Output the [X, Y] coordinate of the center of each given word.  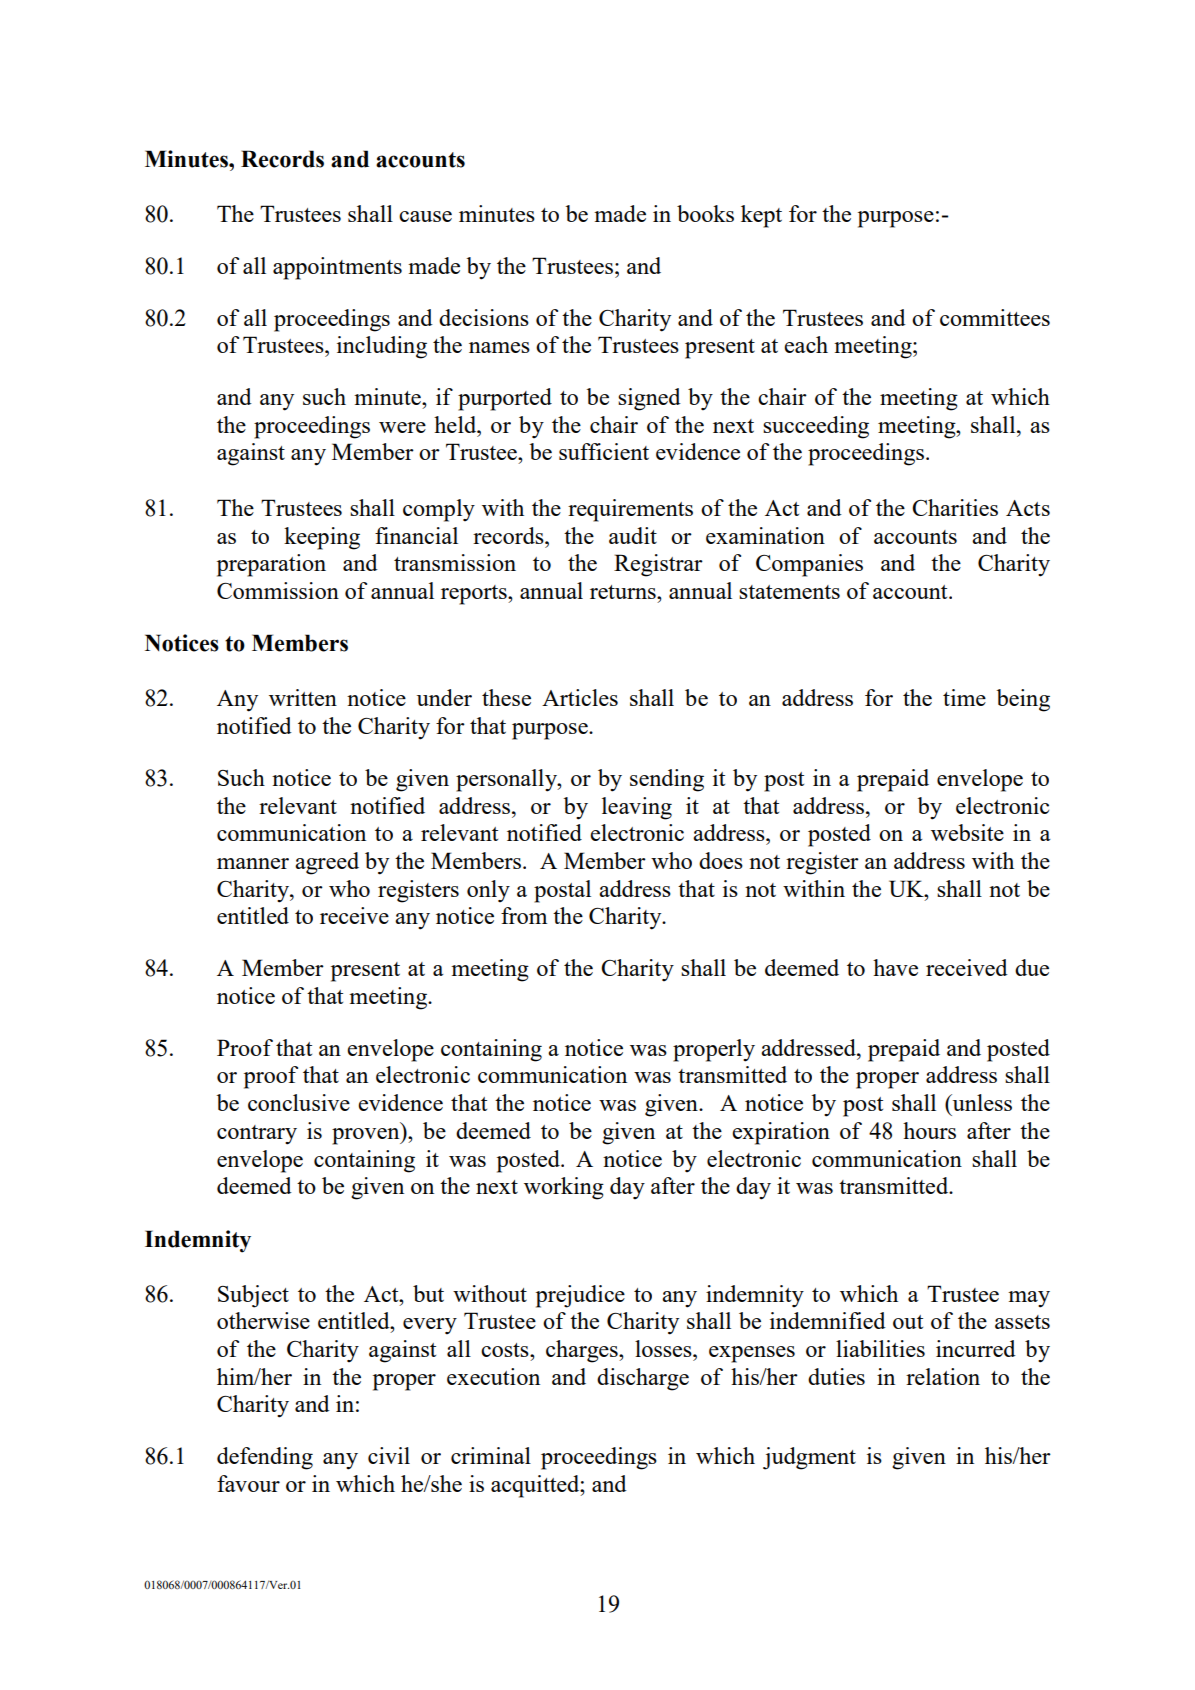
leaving [637, 808]
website [967, 832]
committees [995, 317]
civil [389, 1455]
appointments [337, 268]
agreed [327, 863]
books [705, 213]
